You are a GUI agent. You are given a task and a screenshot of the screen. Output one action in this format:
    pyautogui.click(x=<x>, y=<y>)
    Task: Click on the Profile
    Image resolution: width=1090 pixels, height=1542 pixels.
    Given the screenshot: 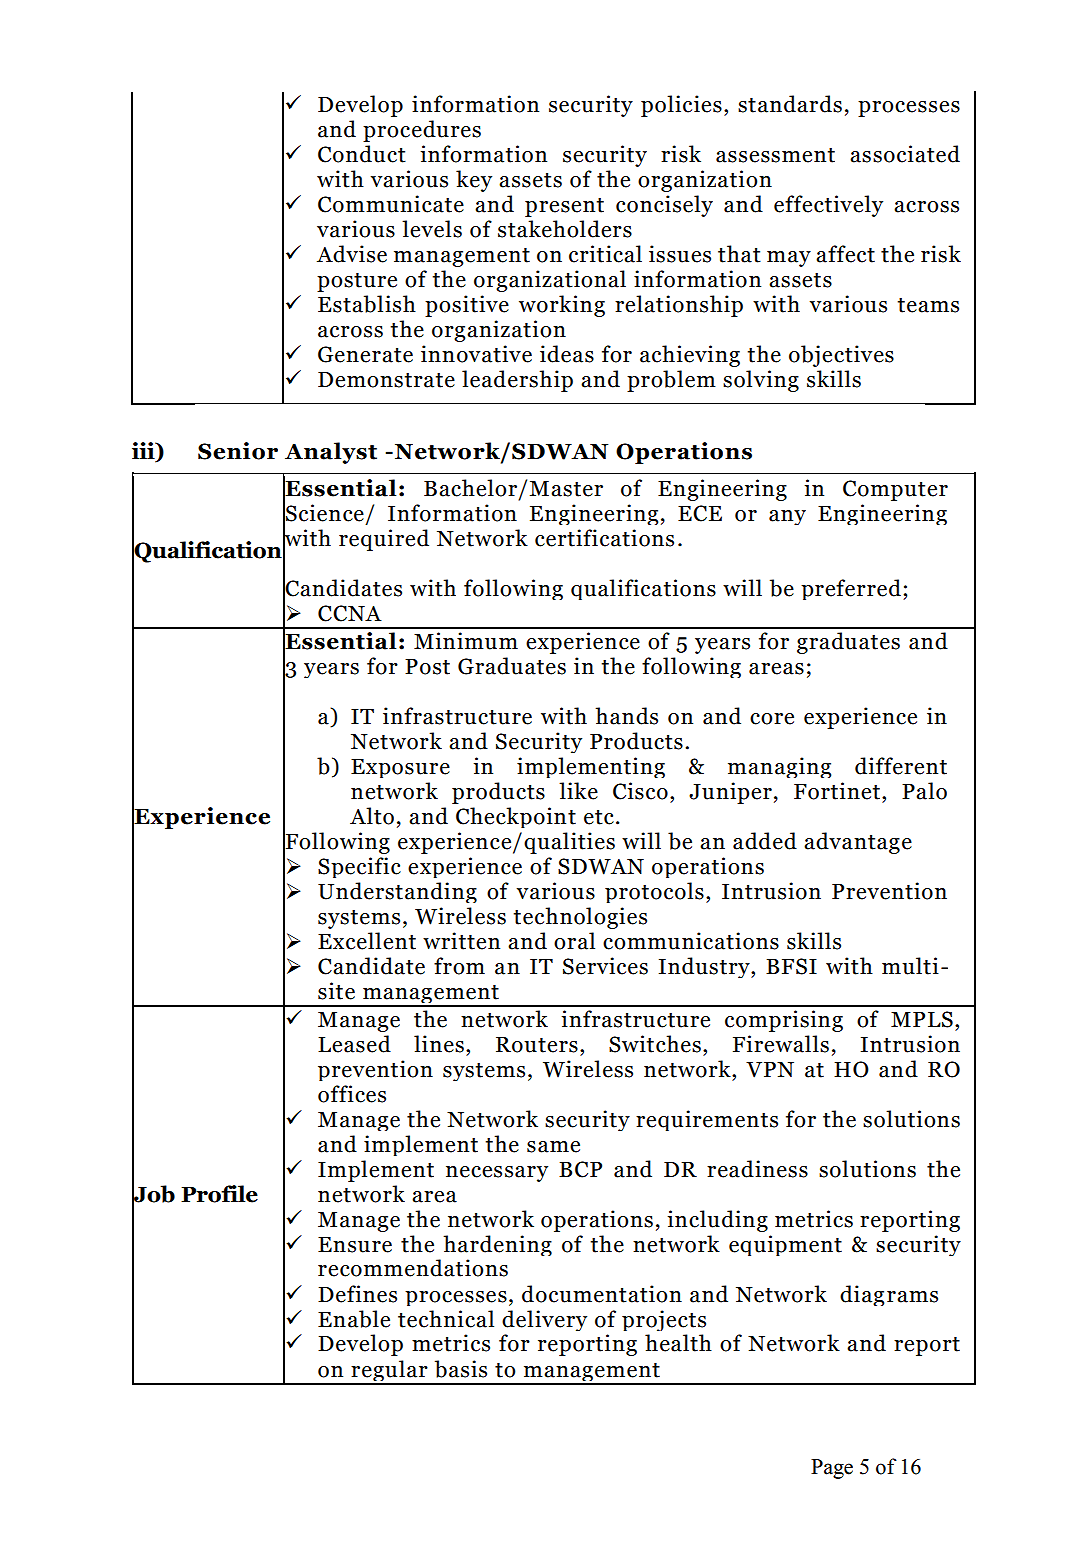 What is the action you would take?
    pyautogui.click(x=219, y=1194)
